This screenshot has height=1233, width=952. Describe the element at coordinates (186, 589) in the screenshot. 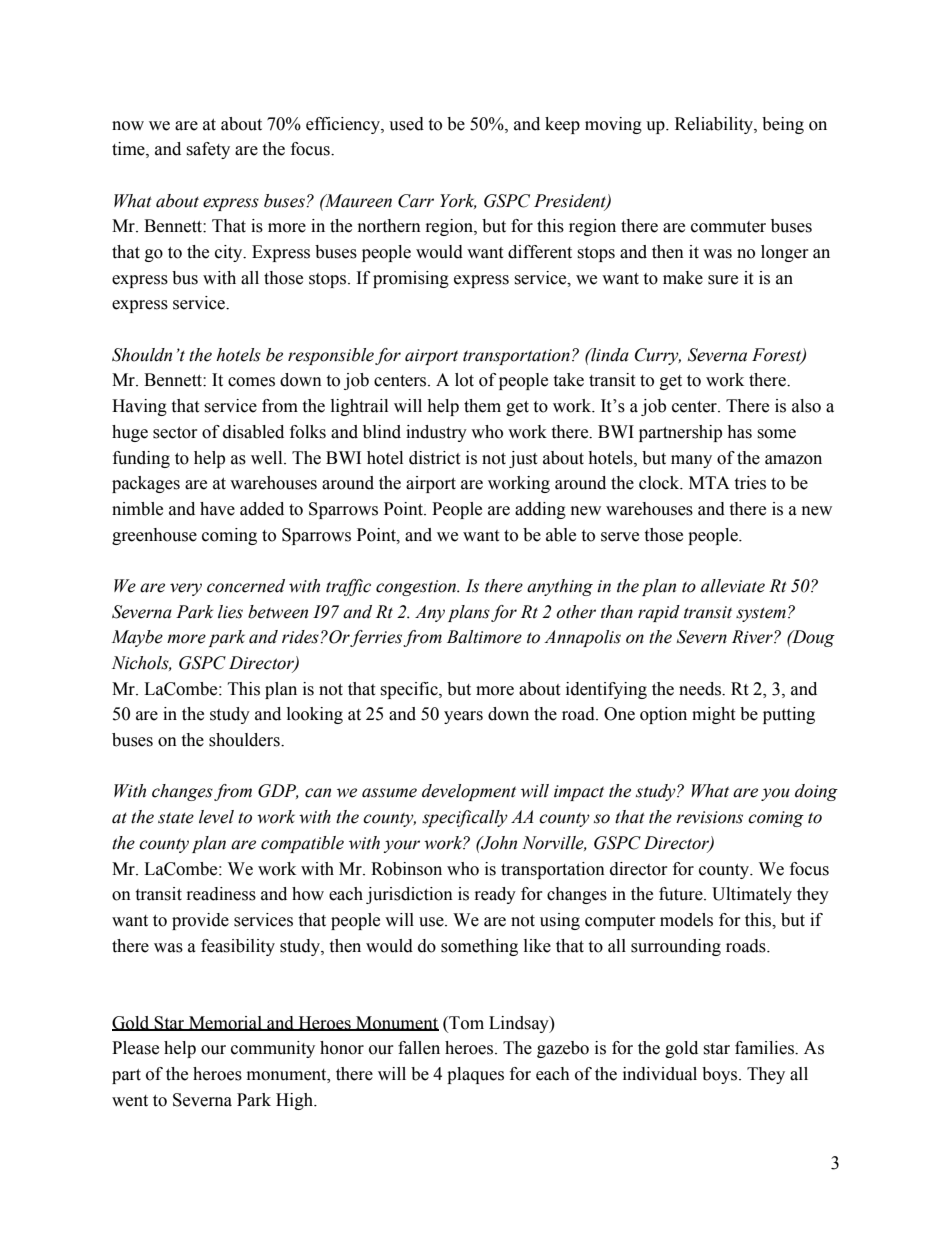

I see `very` at that location.
